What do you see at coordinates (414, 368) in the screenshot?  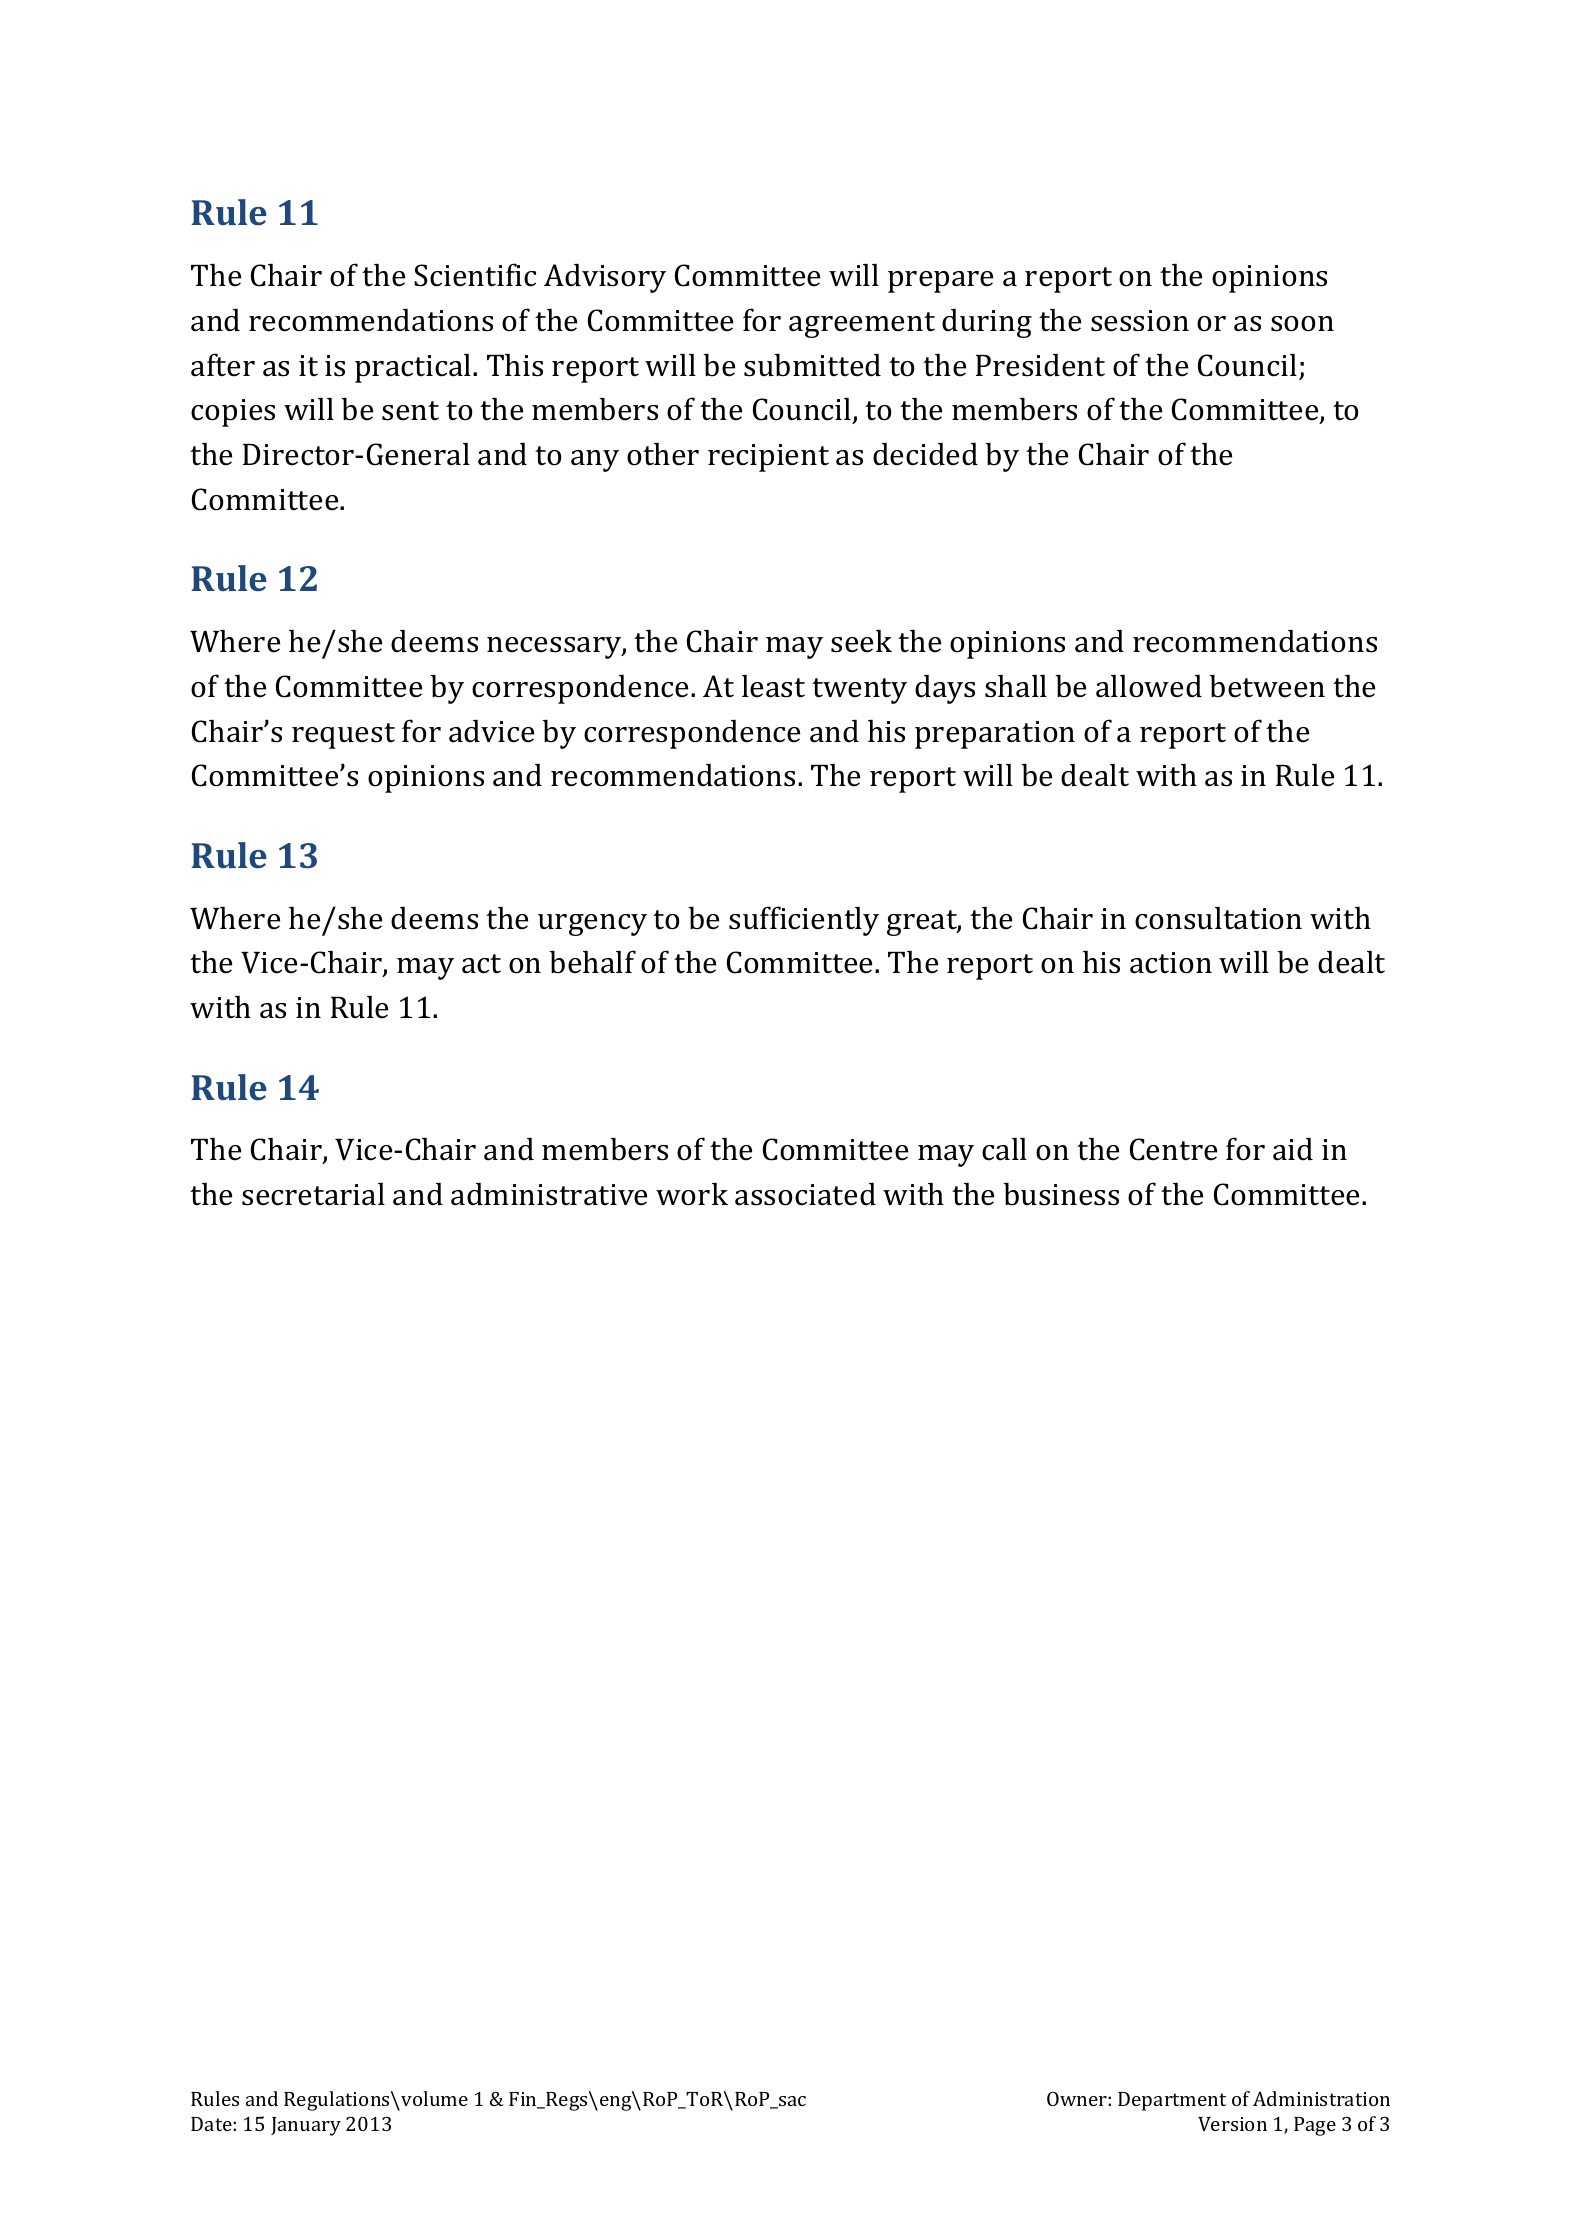 I see `practical` at bounding box center [414, 368].
